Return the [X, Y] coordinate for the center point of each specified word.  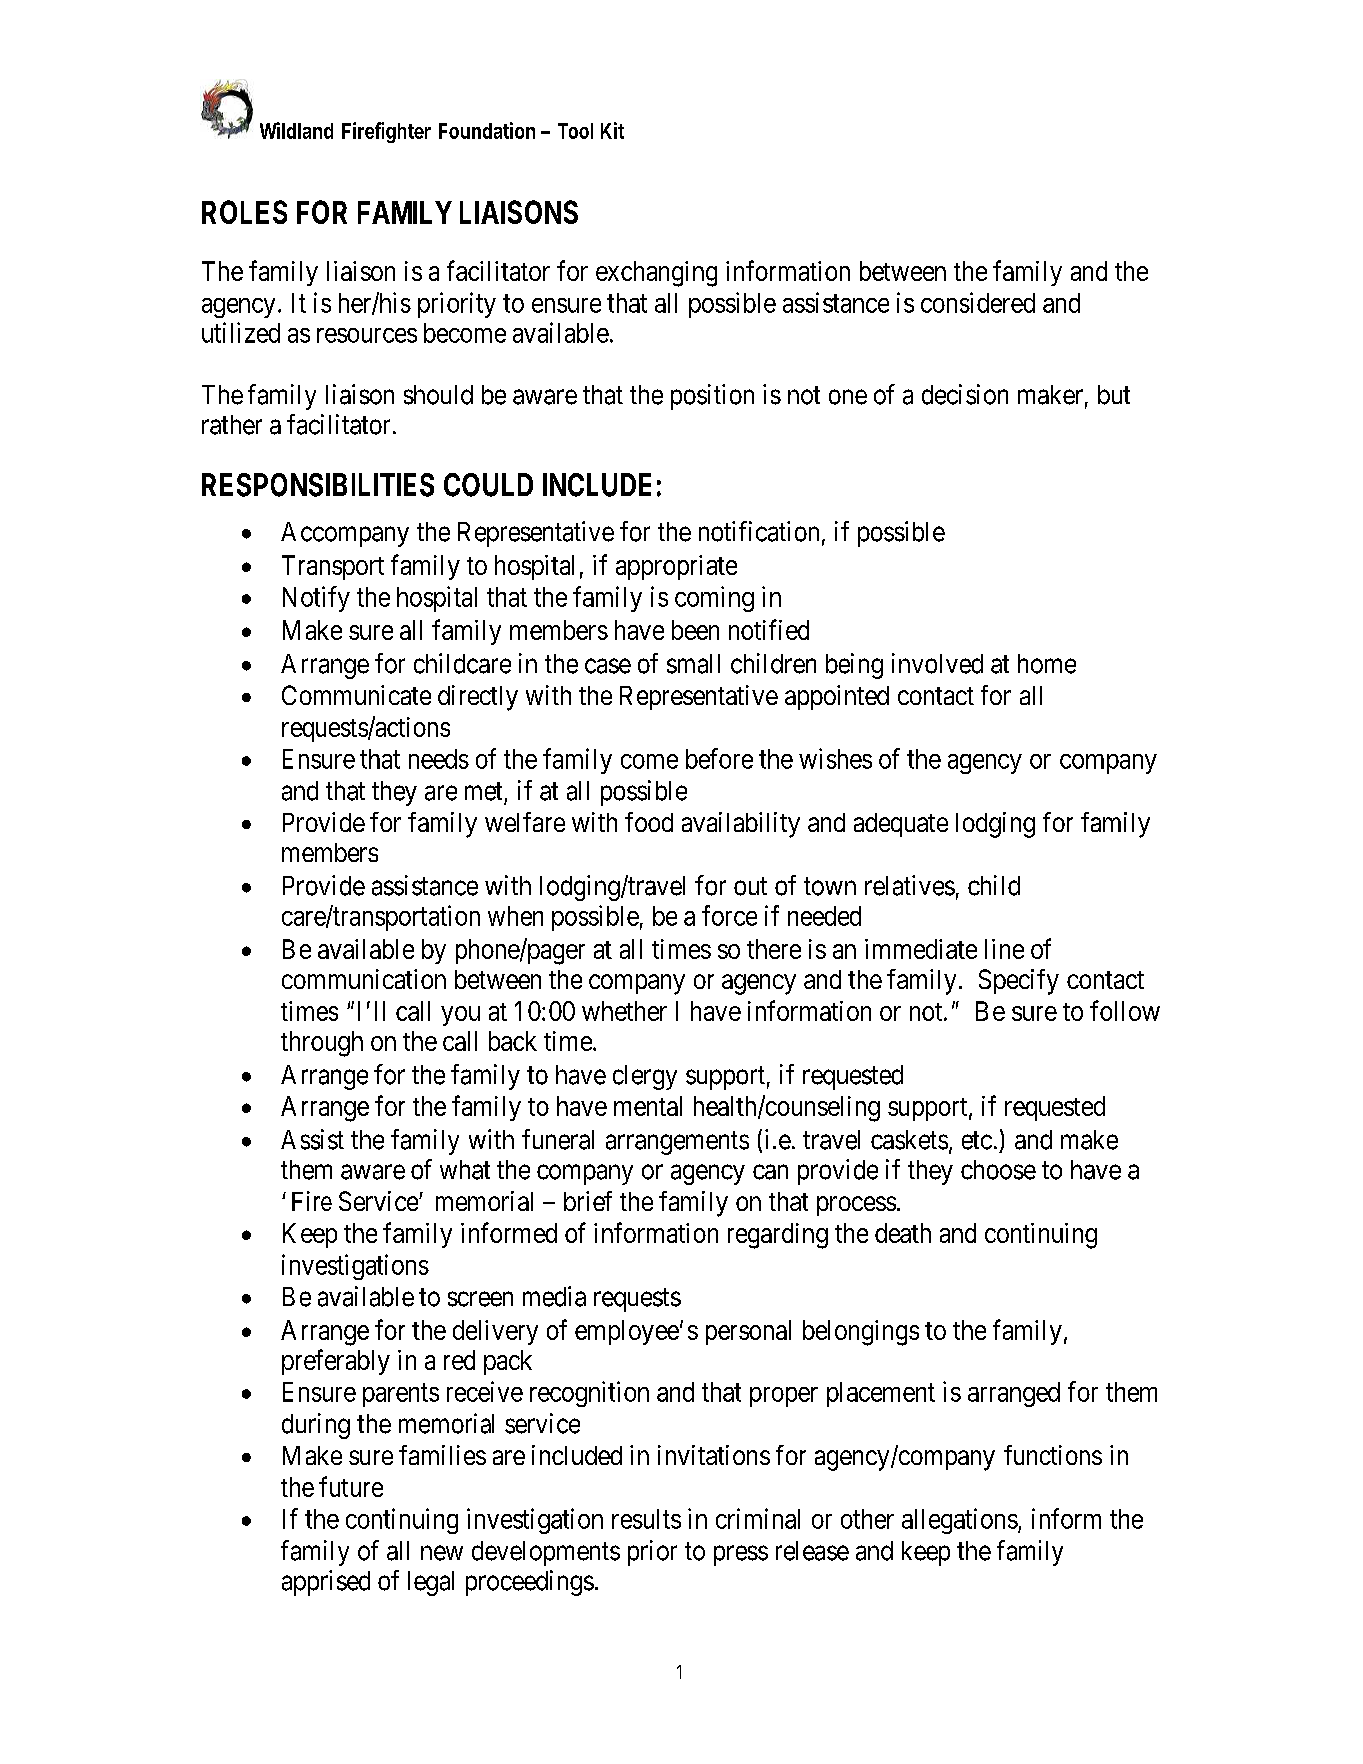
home [1047, 664]
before [719, 758]
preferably [336, 1362]
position [712, 397]
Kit [612, 130]
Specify [1019, 982]
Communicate [356, 695]
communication [364, 979]
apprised [326, 1583]
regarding [778, 1236]
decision [965, 394]
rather [232, 425]
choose [998, 1170]
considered [978, 302]
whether [624, 1011]
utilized [241, 332]
